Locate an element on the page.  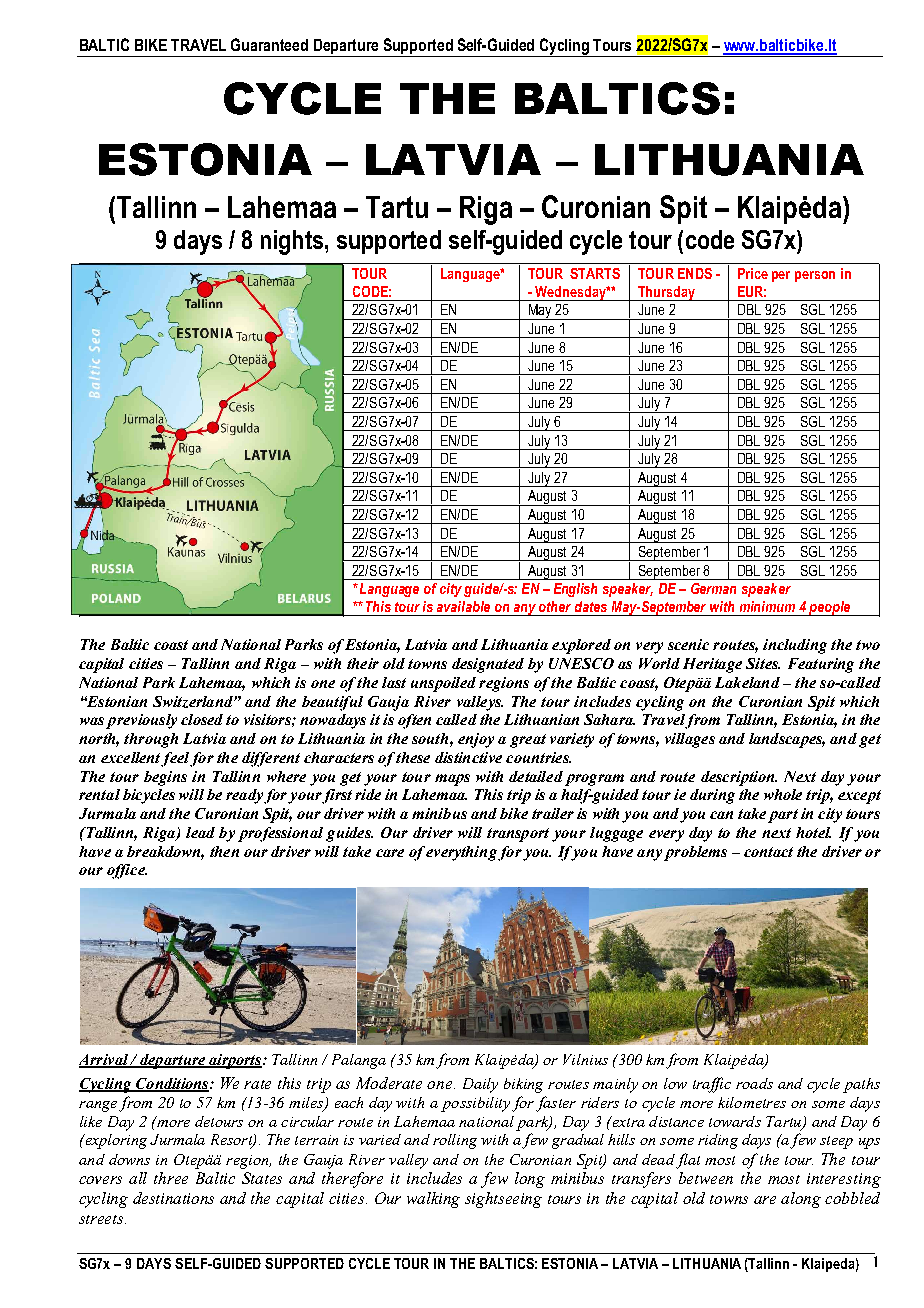
nights is located at coordinates (292, 242).
